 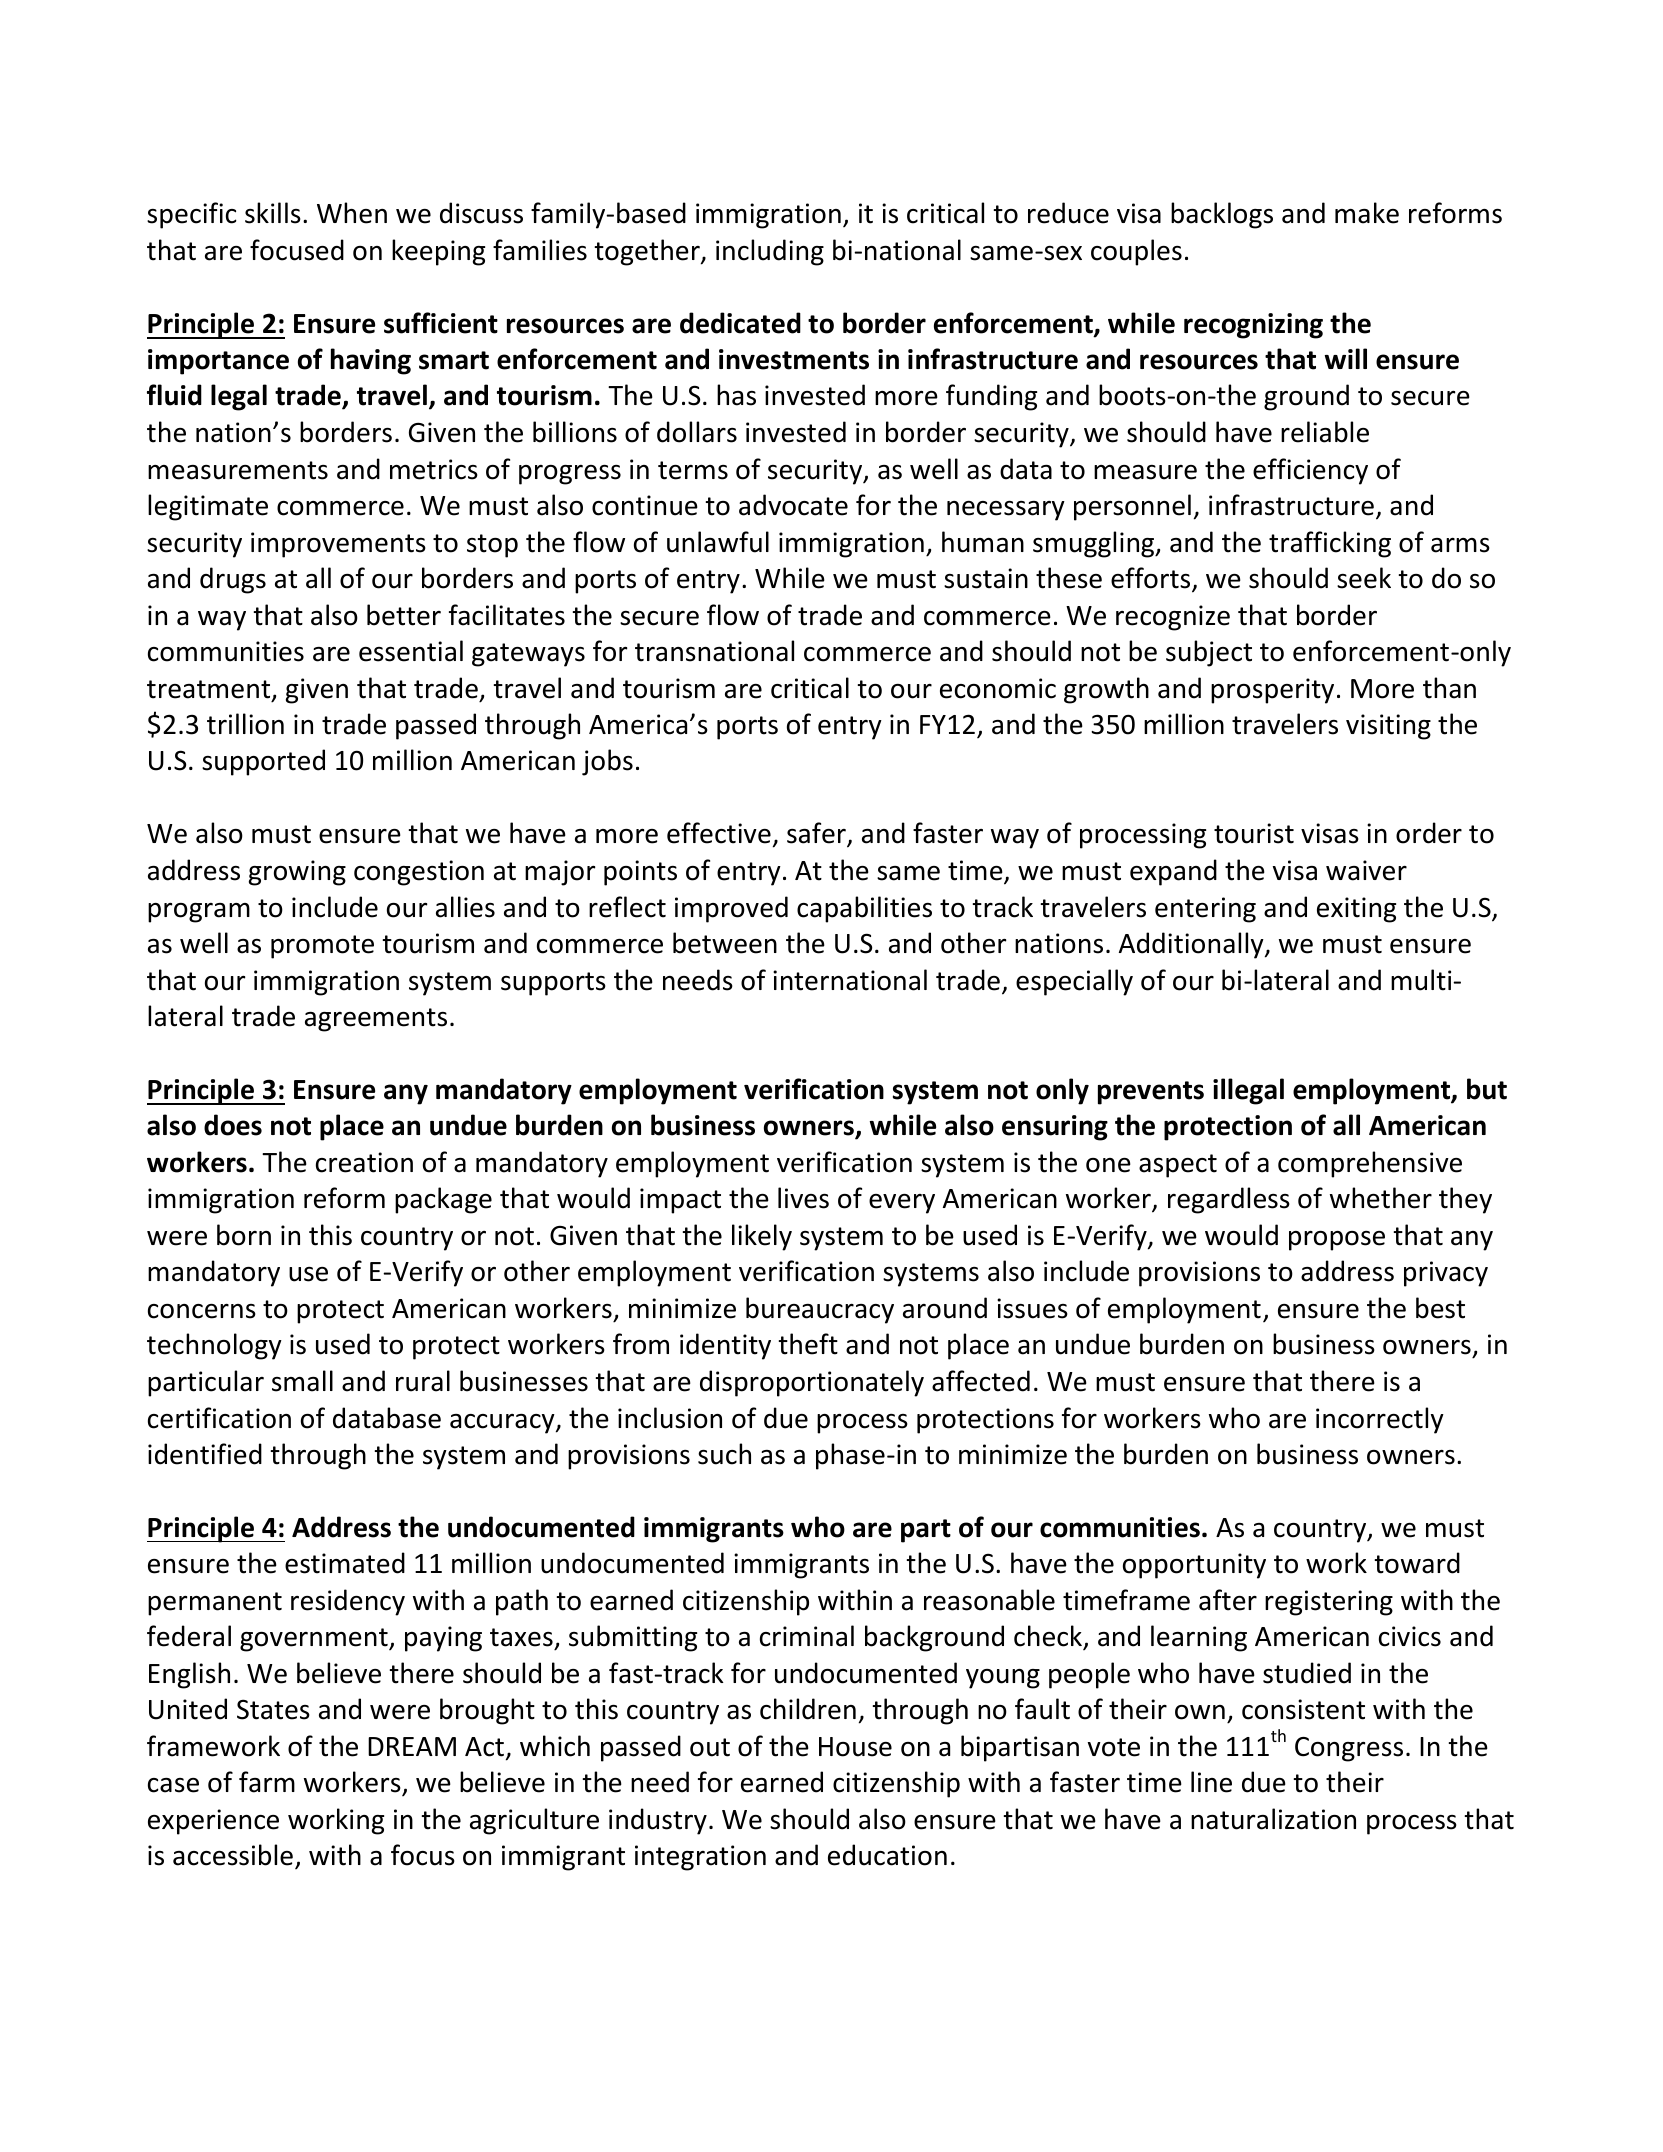 What do you see at coordinates (770, 252) in the screenshot?
I see `including` at bounding box center [770, 252].
